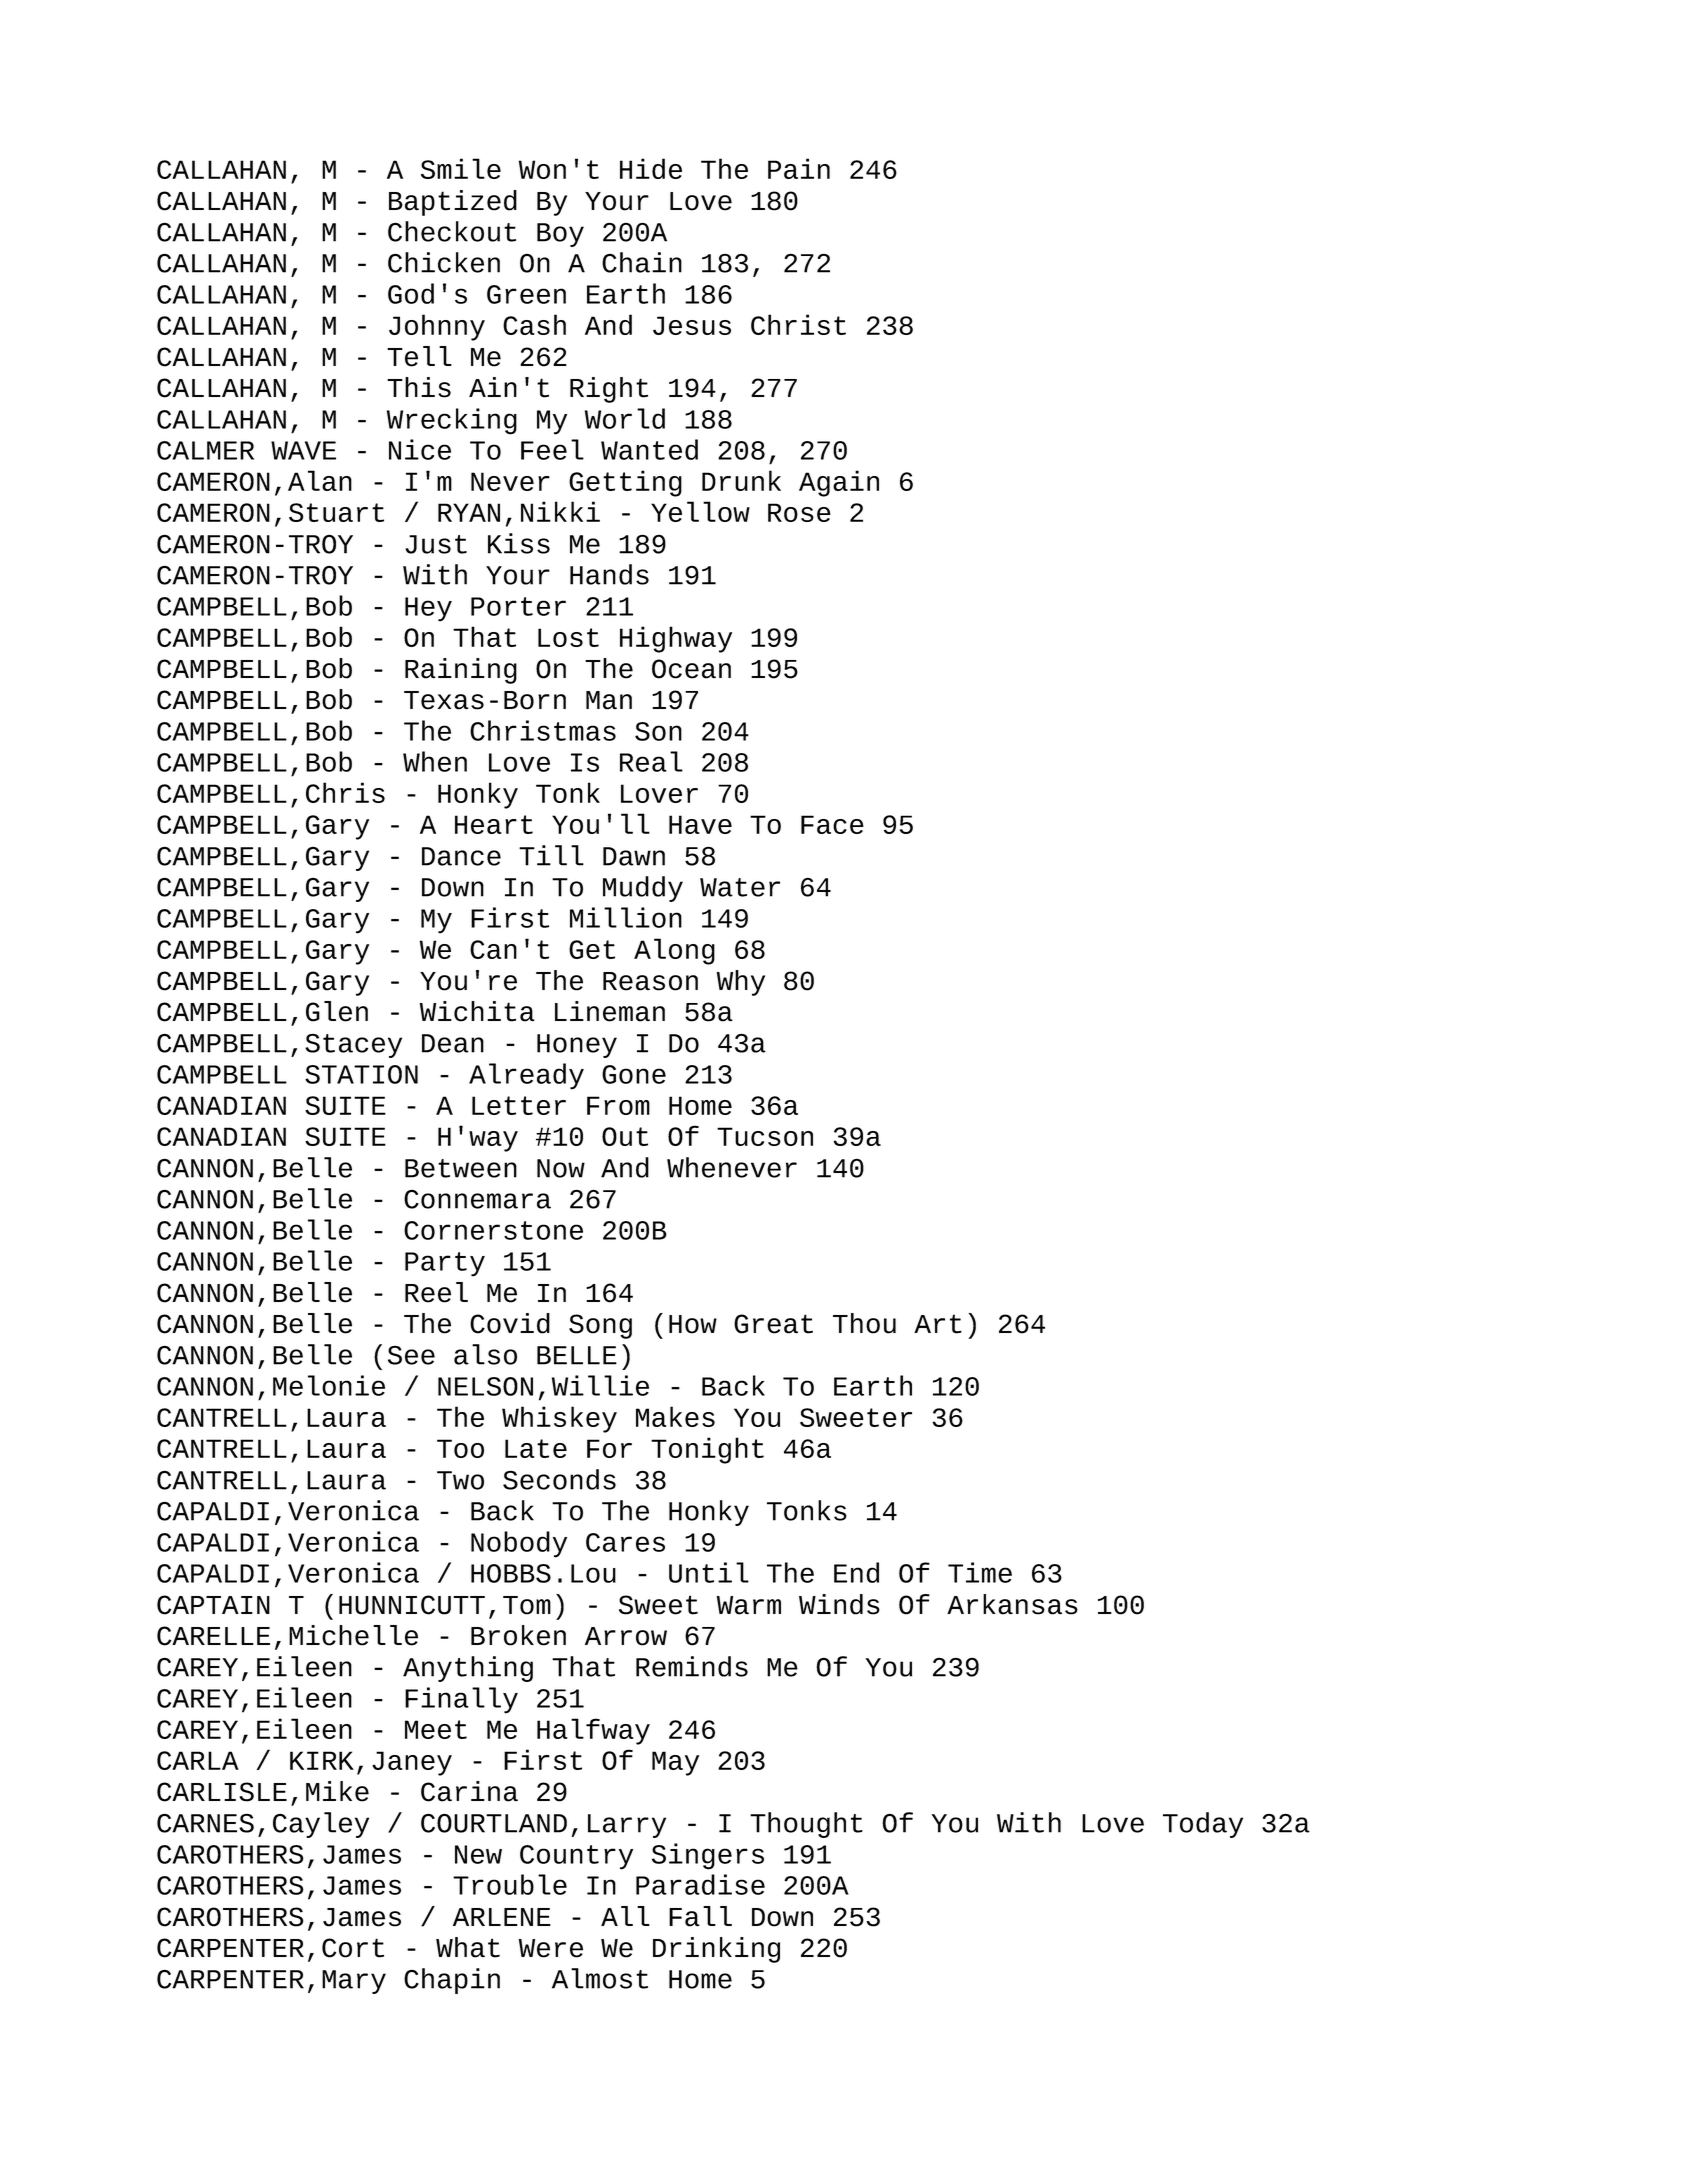 The height and width of the screenshot is (2177, 1682). Describe the element at coordinates (691, 669) in the screenshot. I see `Ocean` at that location.
